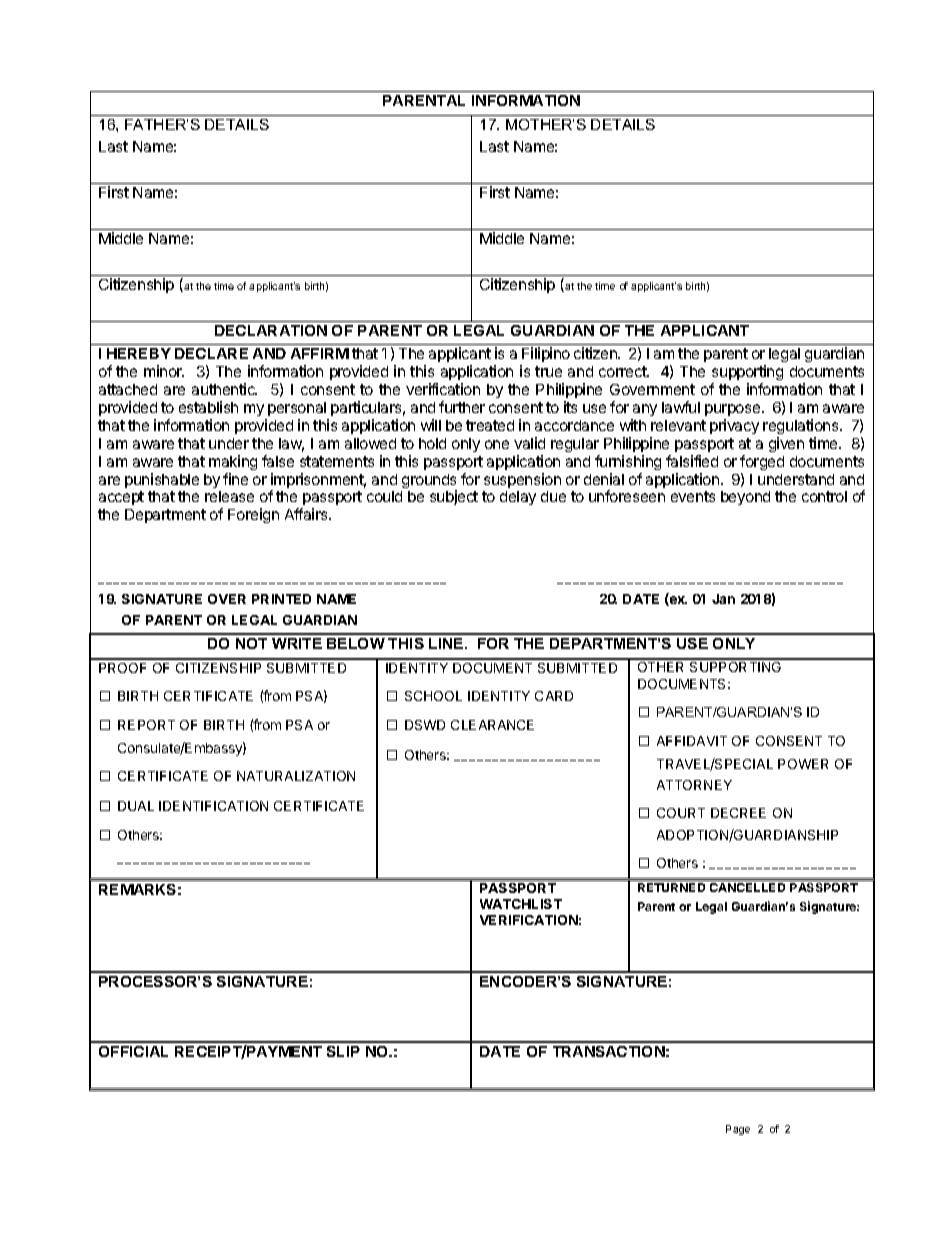 Image resolution: width=952 pixels, height=1233 pixels. I want to click on PRINTED, so click(281, 599).
